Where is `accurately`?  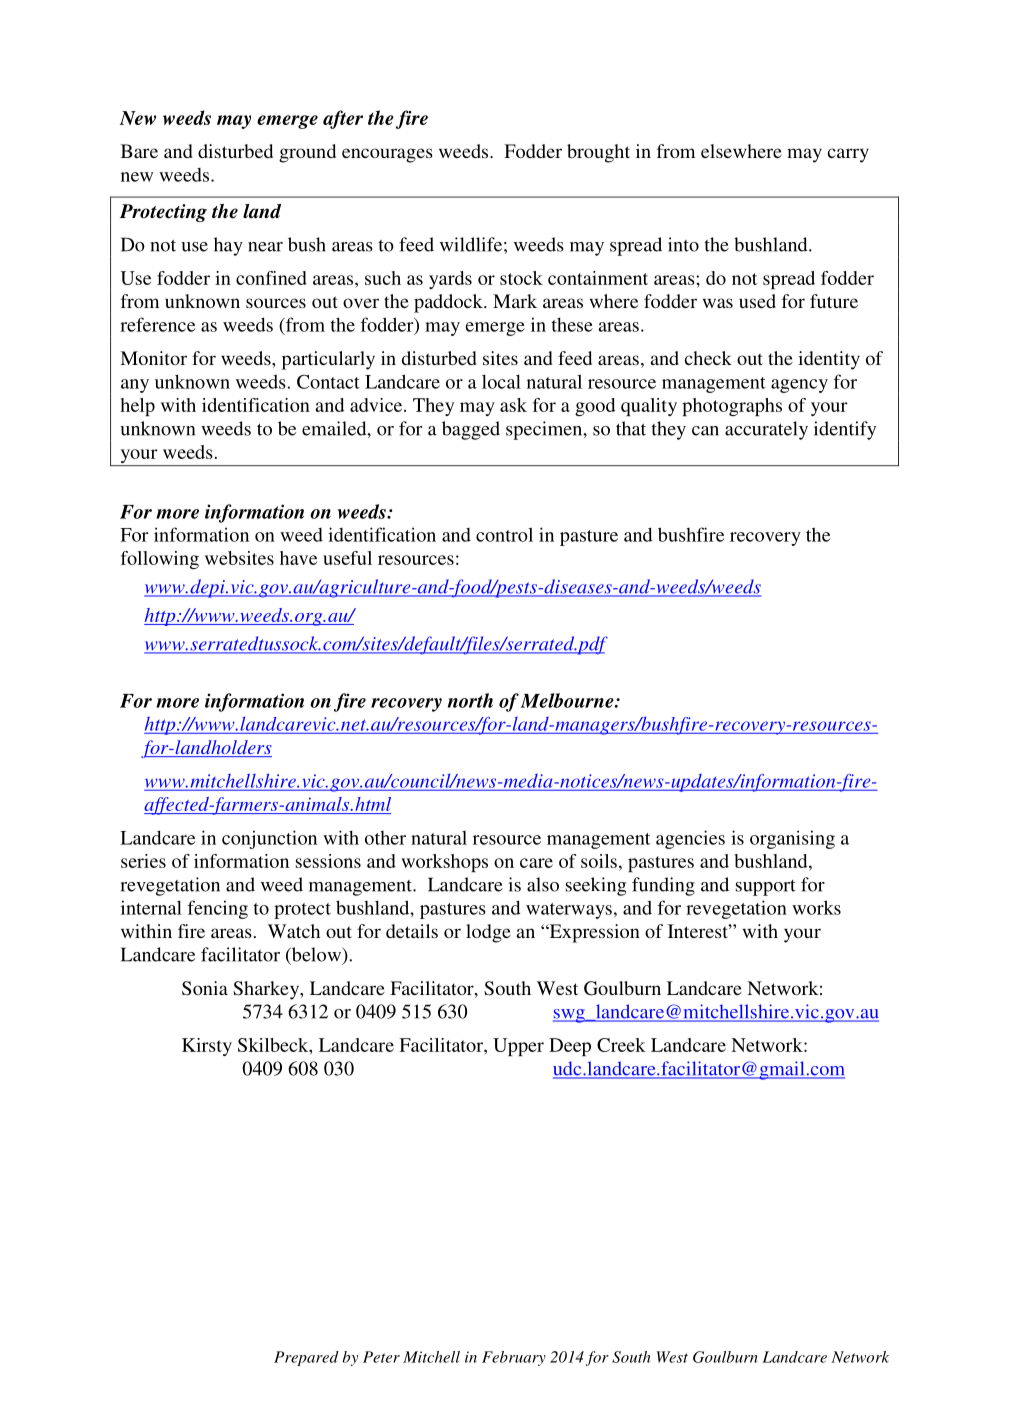 accurately is located at coordinates (766, 430).
